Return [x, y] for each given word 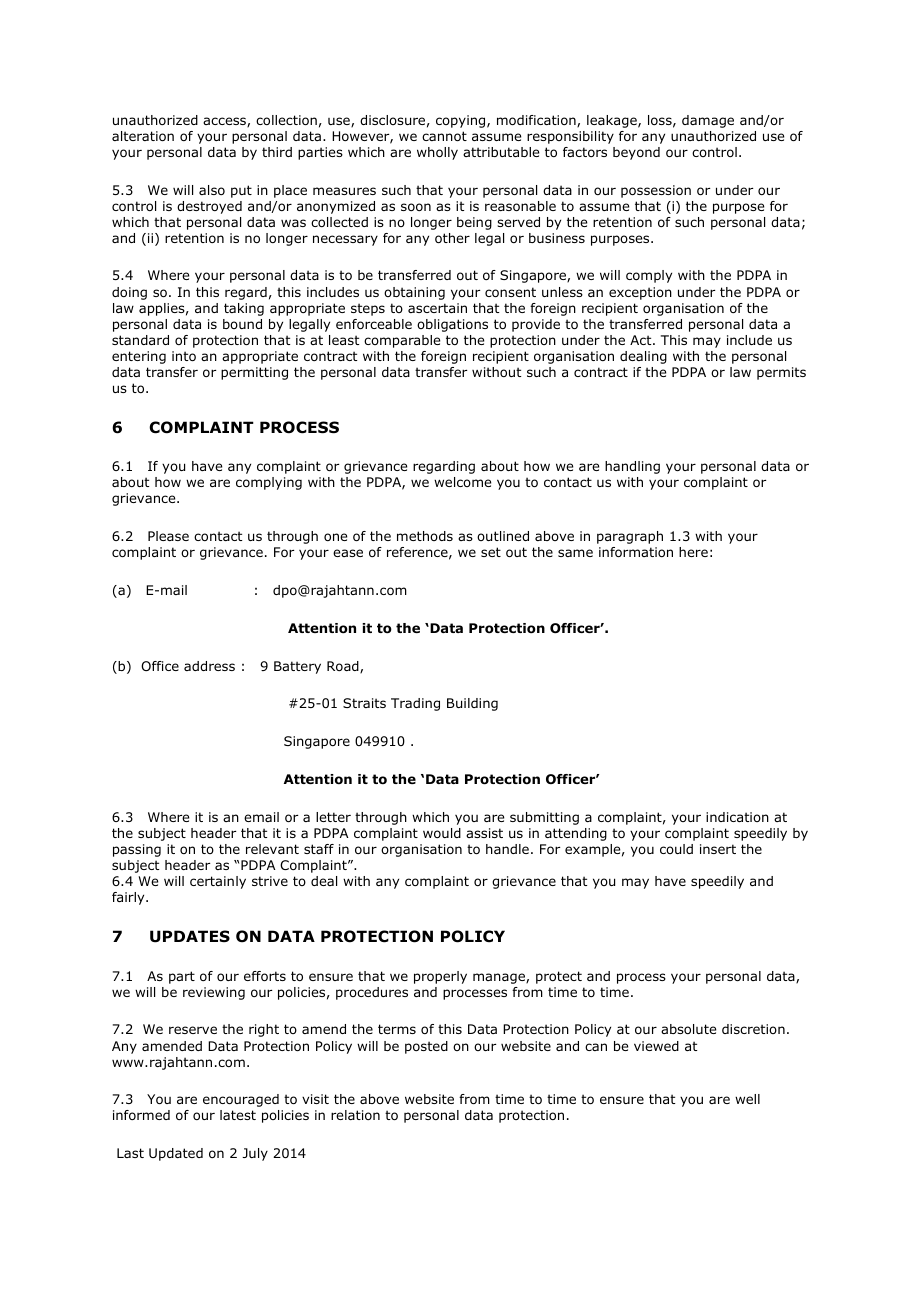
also [212, 190]
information [636, 552]
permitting [254, 373]
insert [718, 849]
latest [238, 1115]
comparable [402, 341]
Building [472, 704]
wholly [437, 153]
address [209, 666]
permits [781, 373]
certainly [218, 882]
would [442, 833]
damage [708, 121]
